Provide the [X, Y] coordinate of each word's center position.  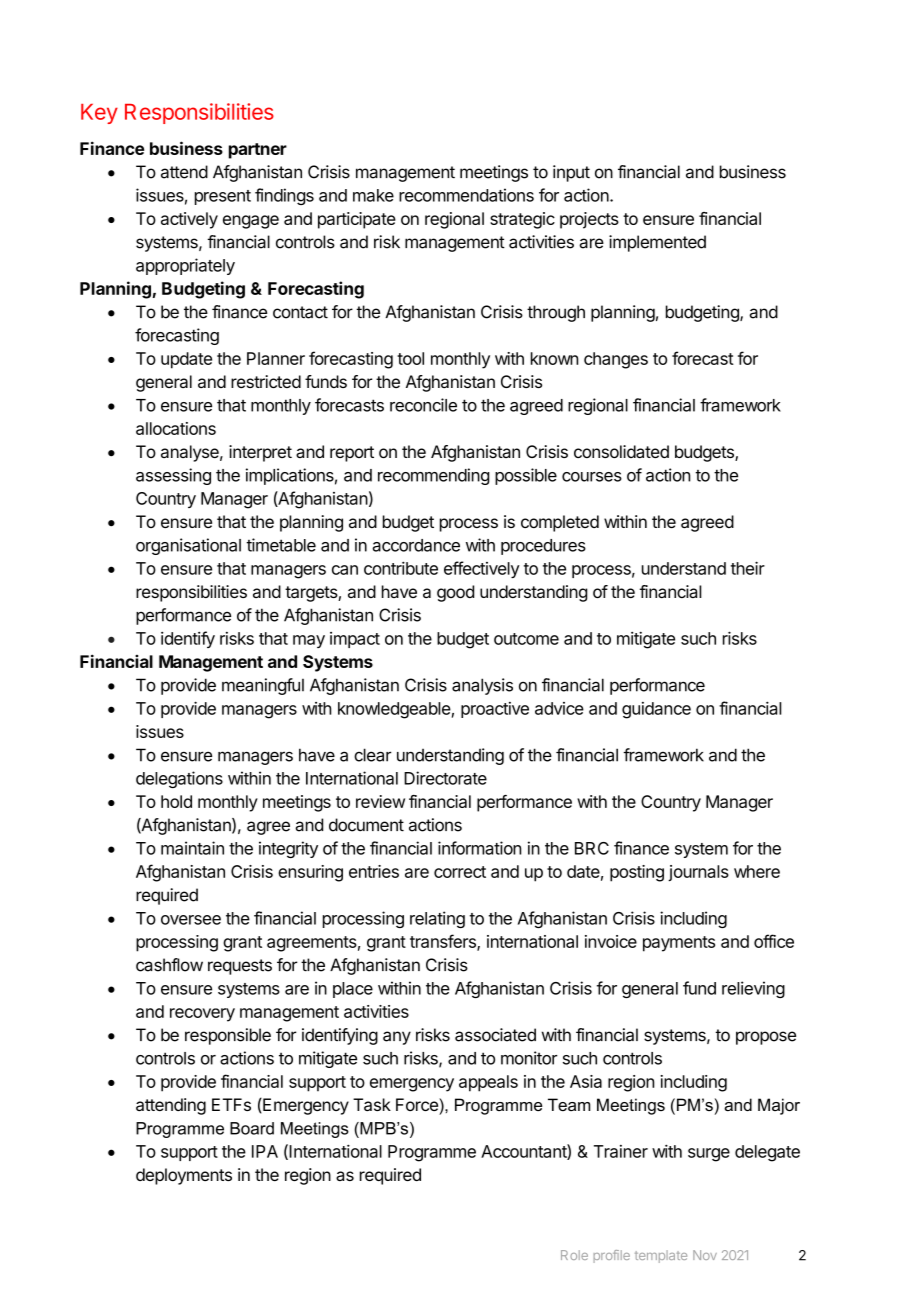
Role [574, 1255]
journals [698, 873]
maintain [192, 848]
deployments [184, 1176]
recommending [434, 476]
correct [460, 872]
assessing [173, 476]
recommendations [466, 195]
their [748, 568]
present [223, 197]
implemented [657, 243]
